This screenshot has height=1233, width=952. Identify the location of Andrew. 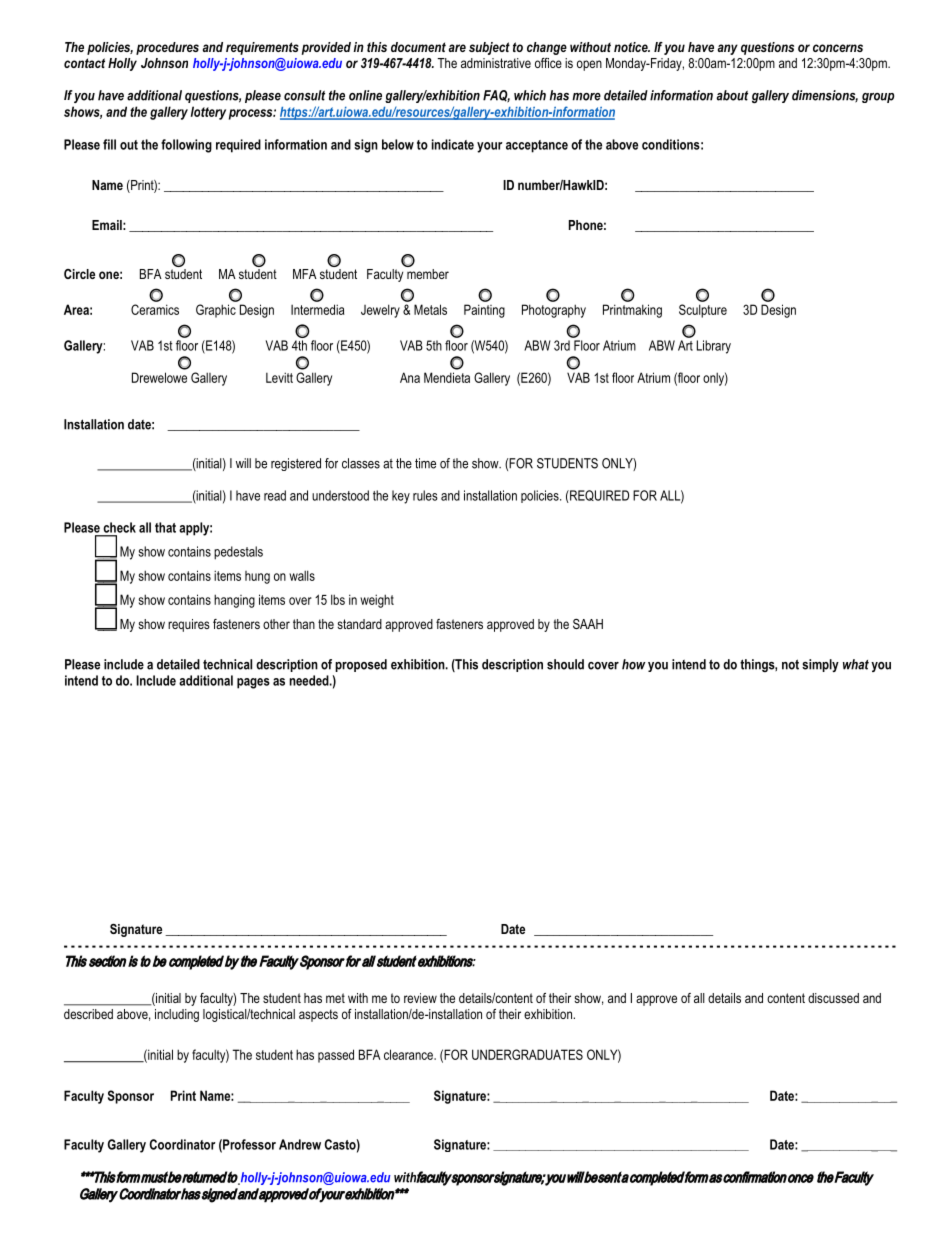
(300, 1144).
